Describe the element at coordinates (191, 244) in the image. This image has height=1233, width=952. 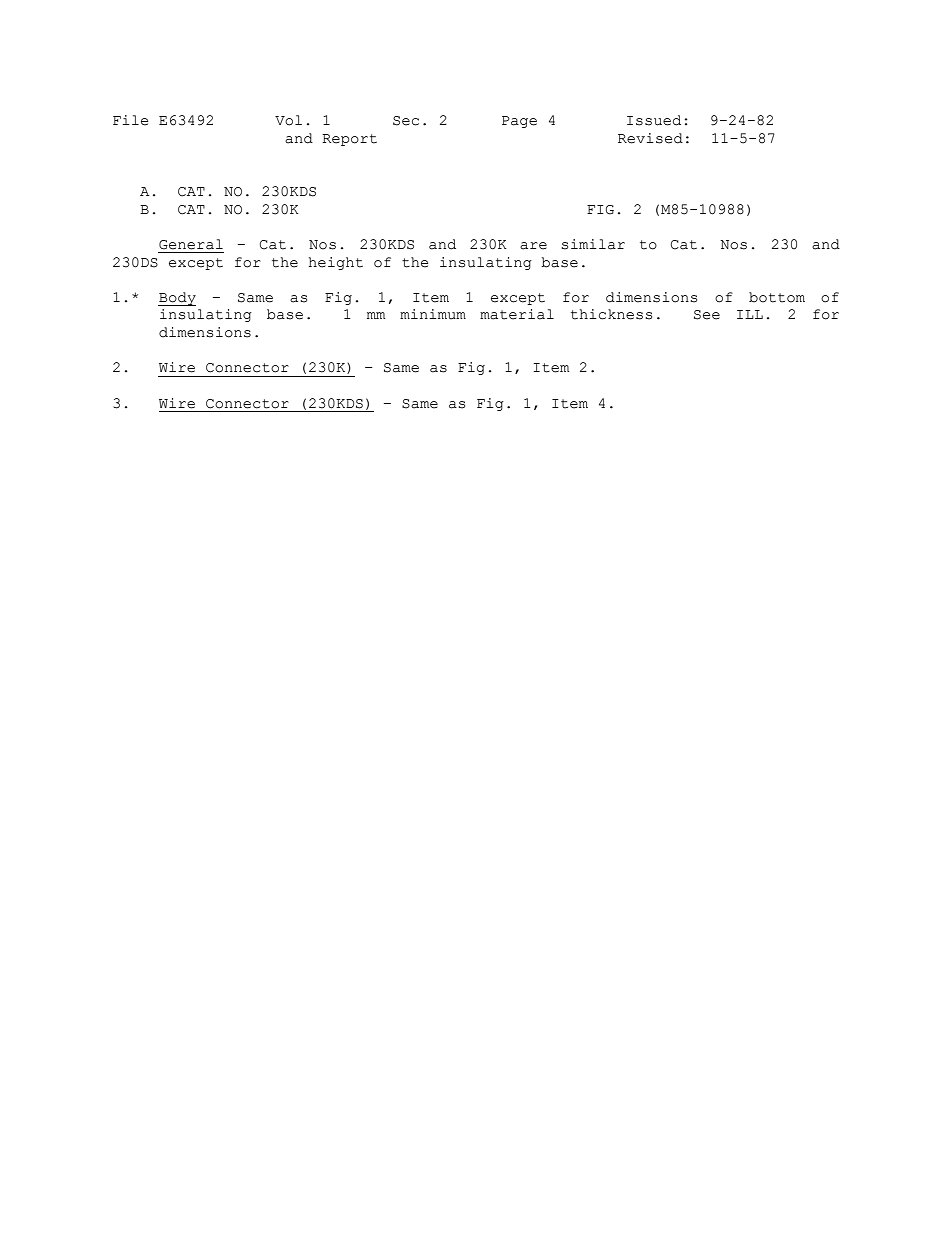
I see `General` at that location.
